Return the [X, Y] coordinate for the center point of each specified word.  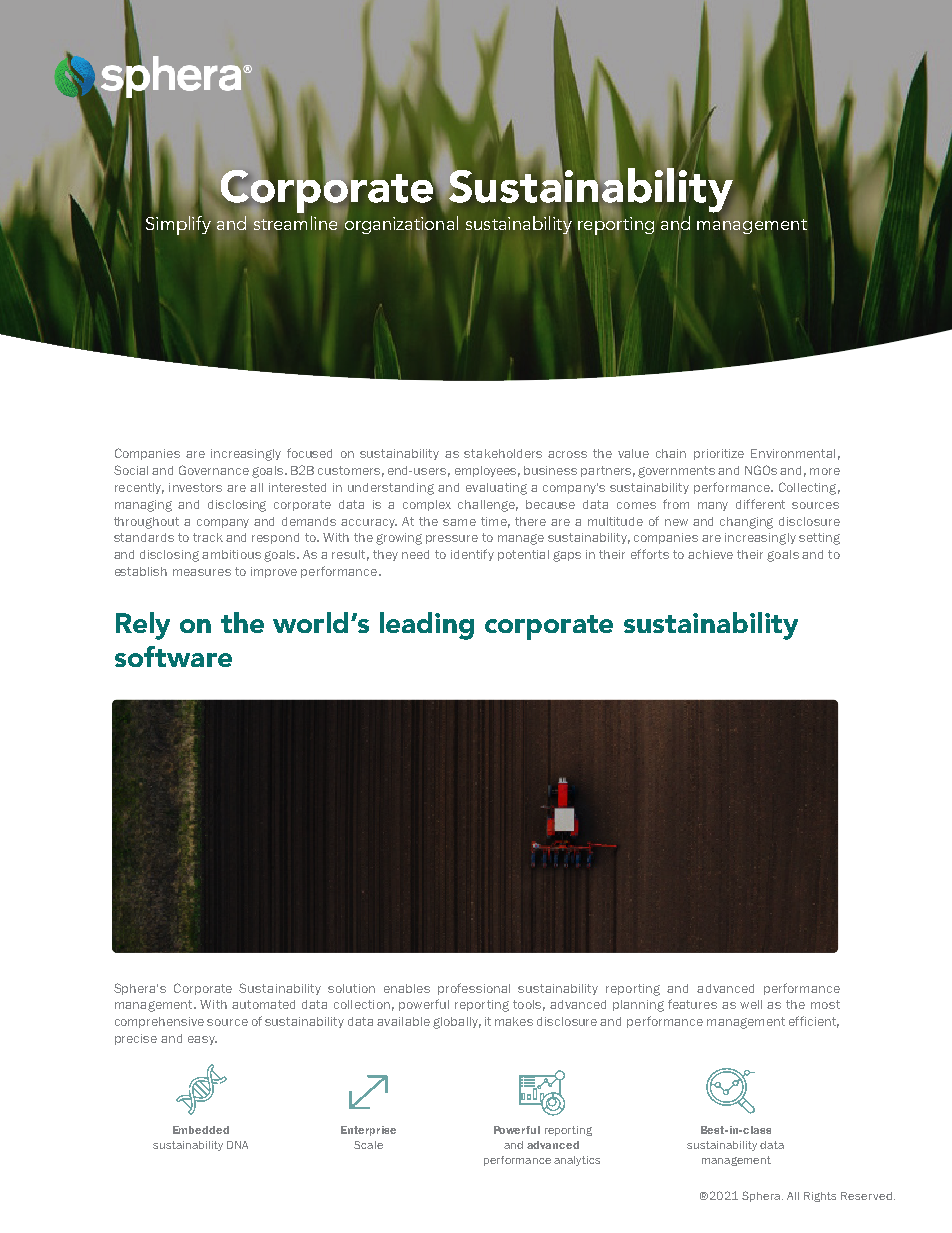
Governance [214, 470]
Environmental [793, 453]
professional [474, 989]
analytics [577, 1161]
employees [487, 471]
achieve [710, 554]
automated [263, 1004]
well [751, 1004]
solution [351, 988]
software [173, 656]
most [825, 1004]
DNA [237, 1145]
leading [427, 626]
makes [514, 1021]
